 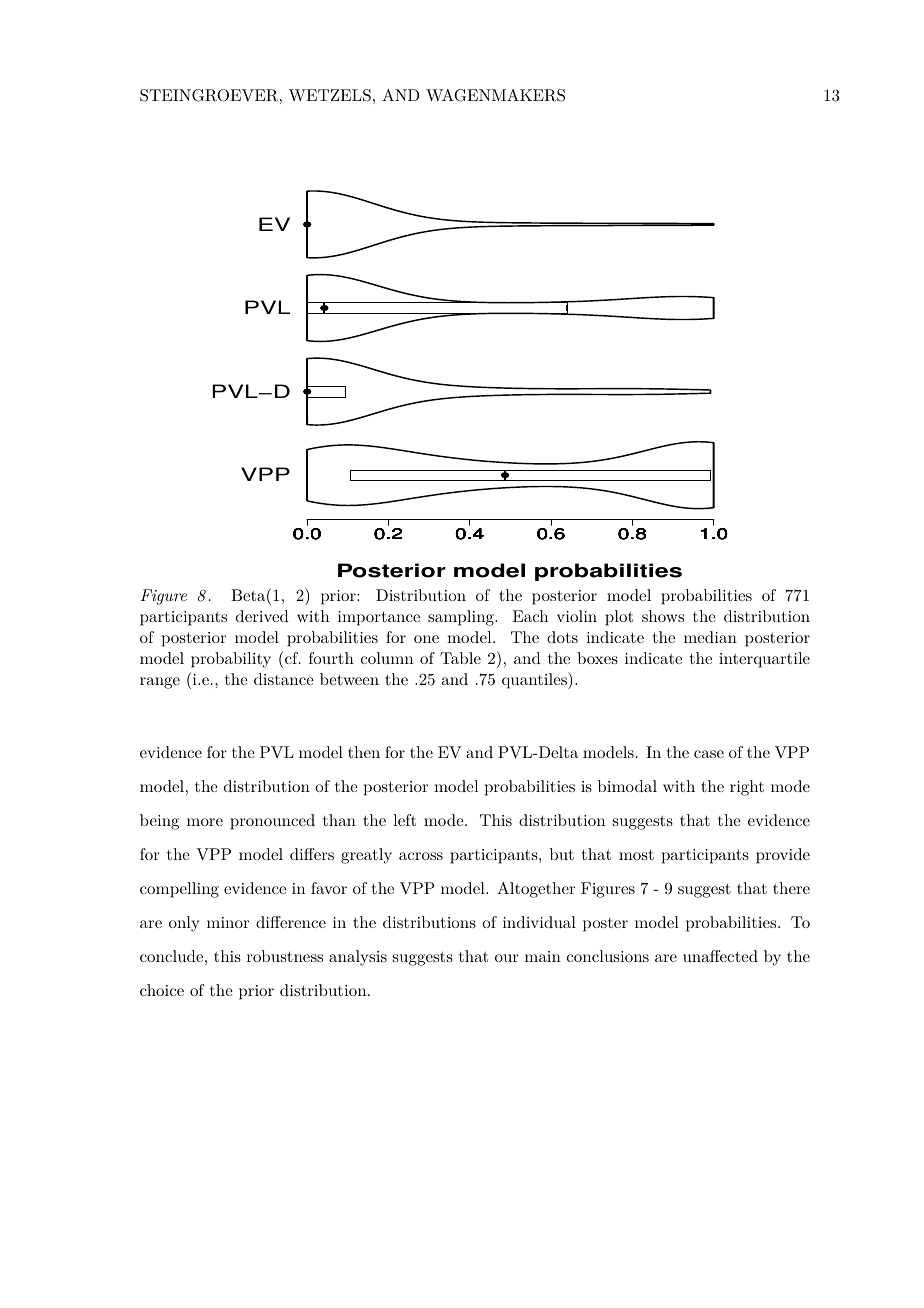 What do you see at coordinates (162, 990) in the screenshot?
I see `choice` at bounding box center [162, 990].
